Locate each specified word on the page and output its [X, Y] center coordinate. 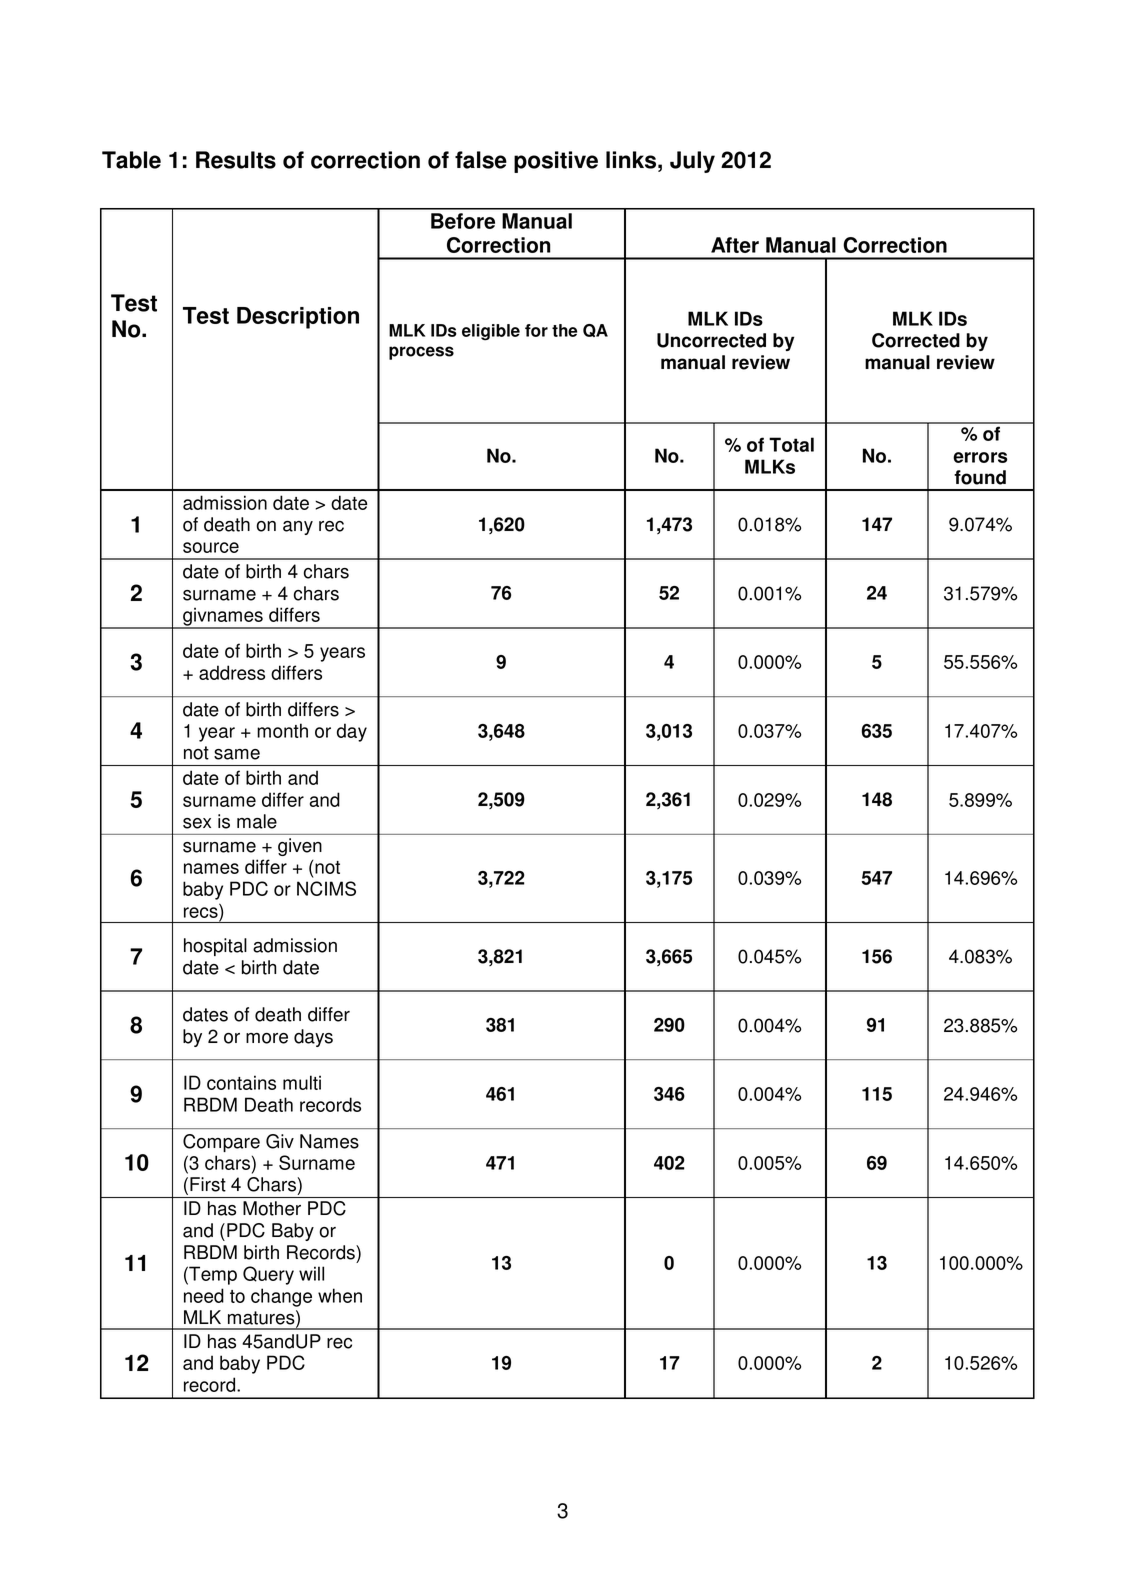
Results [236, 160]
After [735, 245]
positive [556, 162]
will [311, 1273]
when [340, 1295]
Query [268, 1275]
